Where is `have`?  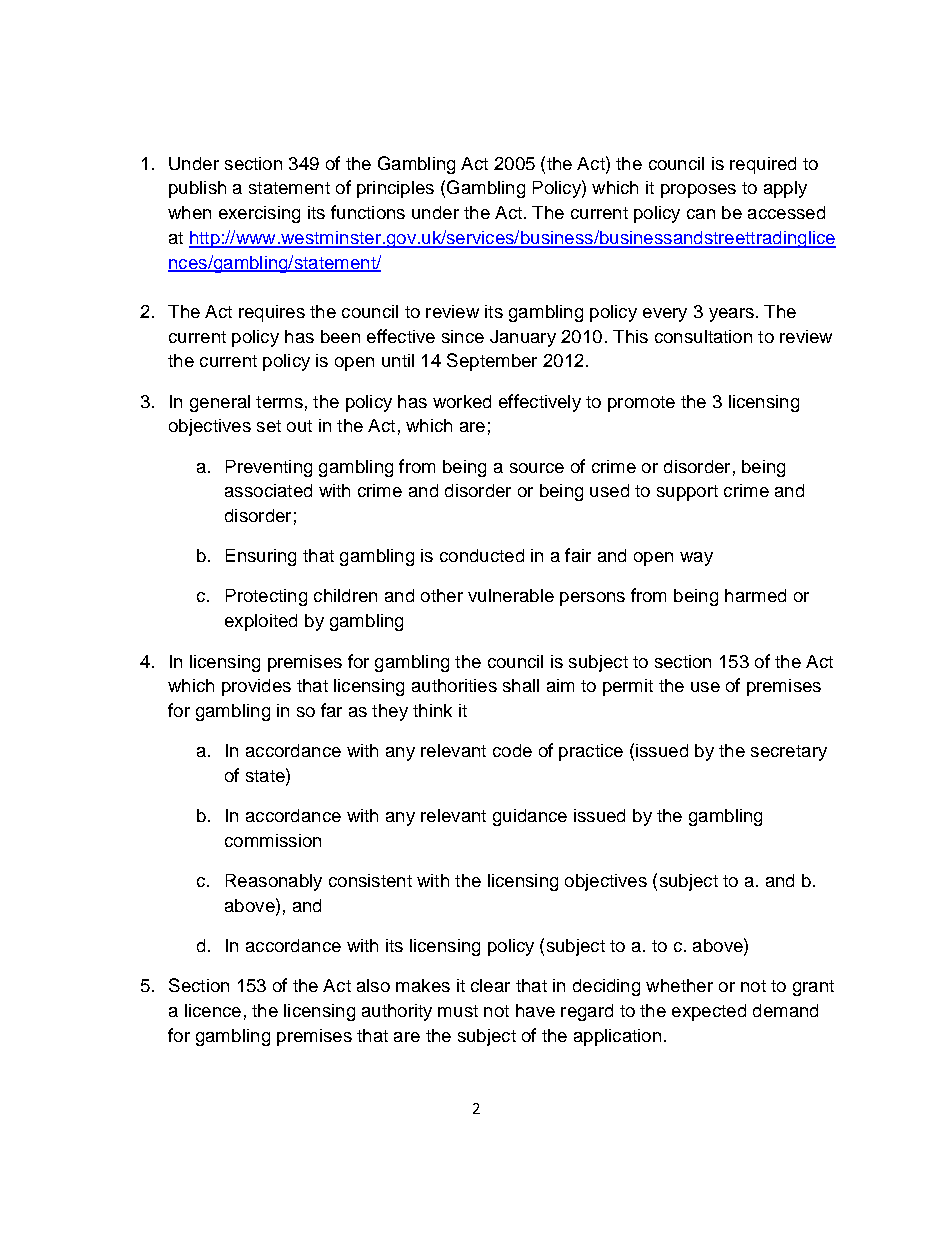
have is located at coordinates (535, 1010).
